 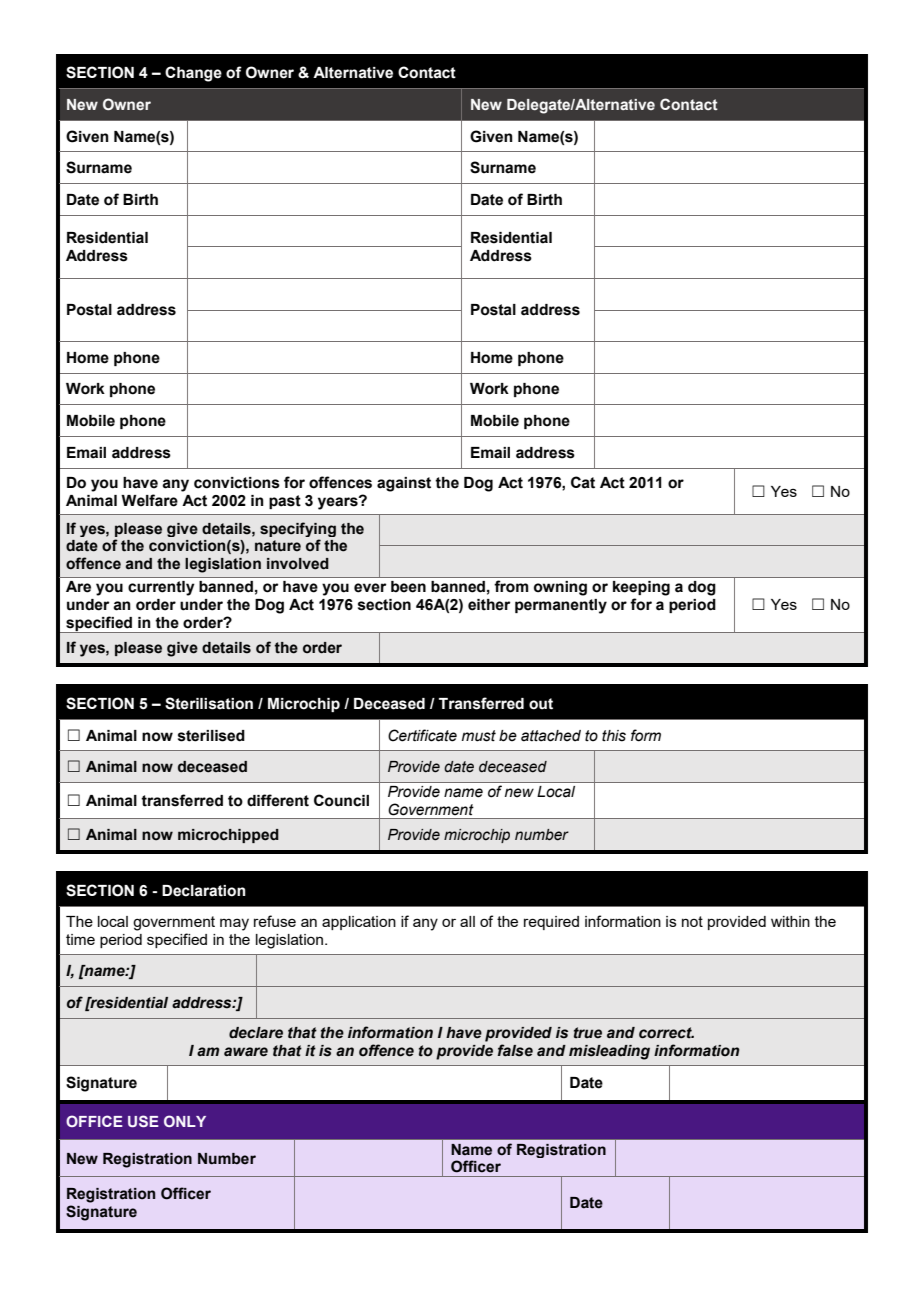 I want to click on years, so click(x=339, y=503).
